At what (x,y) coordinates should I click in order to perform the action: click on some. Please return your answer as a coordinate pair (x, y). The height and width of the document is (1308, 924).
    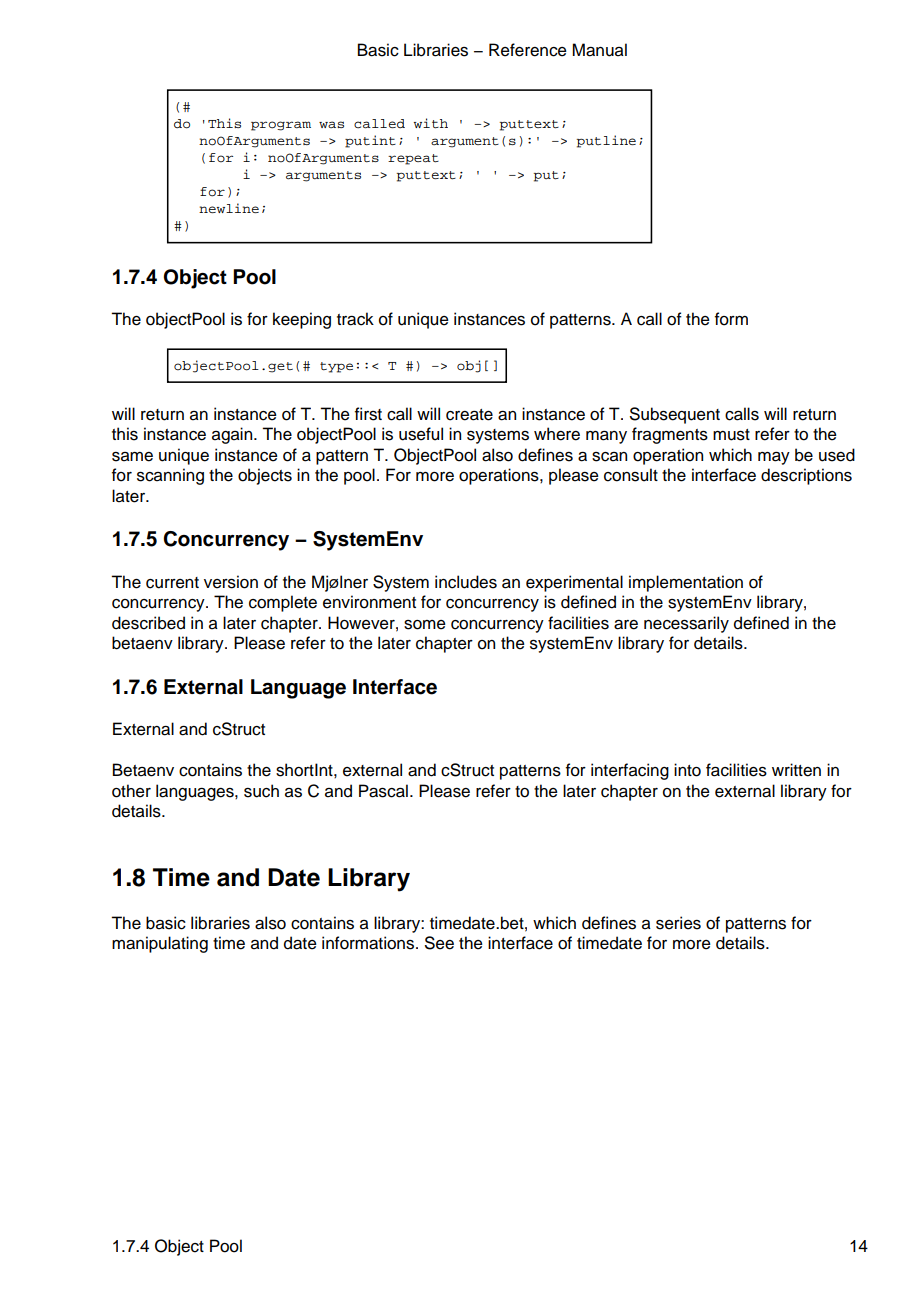
    Looking at the image, I should click on (425, 625).
